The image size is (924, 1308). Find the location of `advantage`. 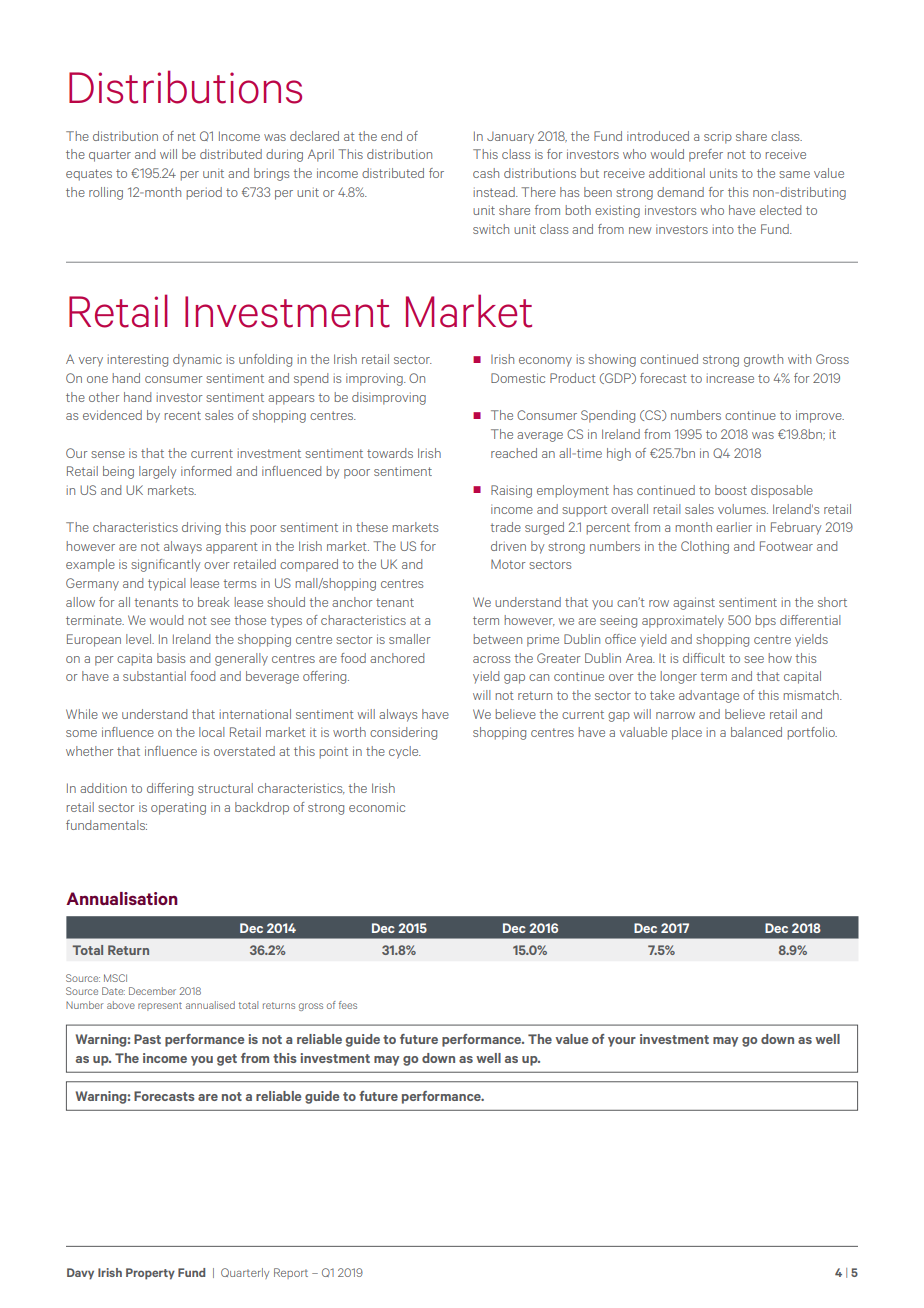

advantage is located at coordinates (709, 696).
